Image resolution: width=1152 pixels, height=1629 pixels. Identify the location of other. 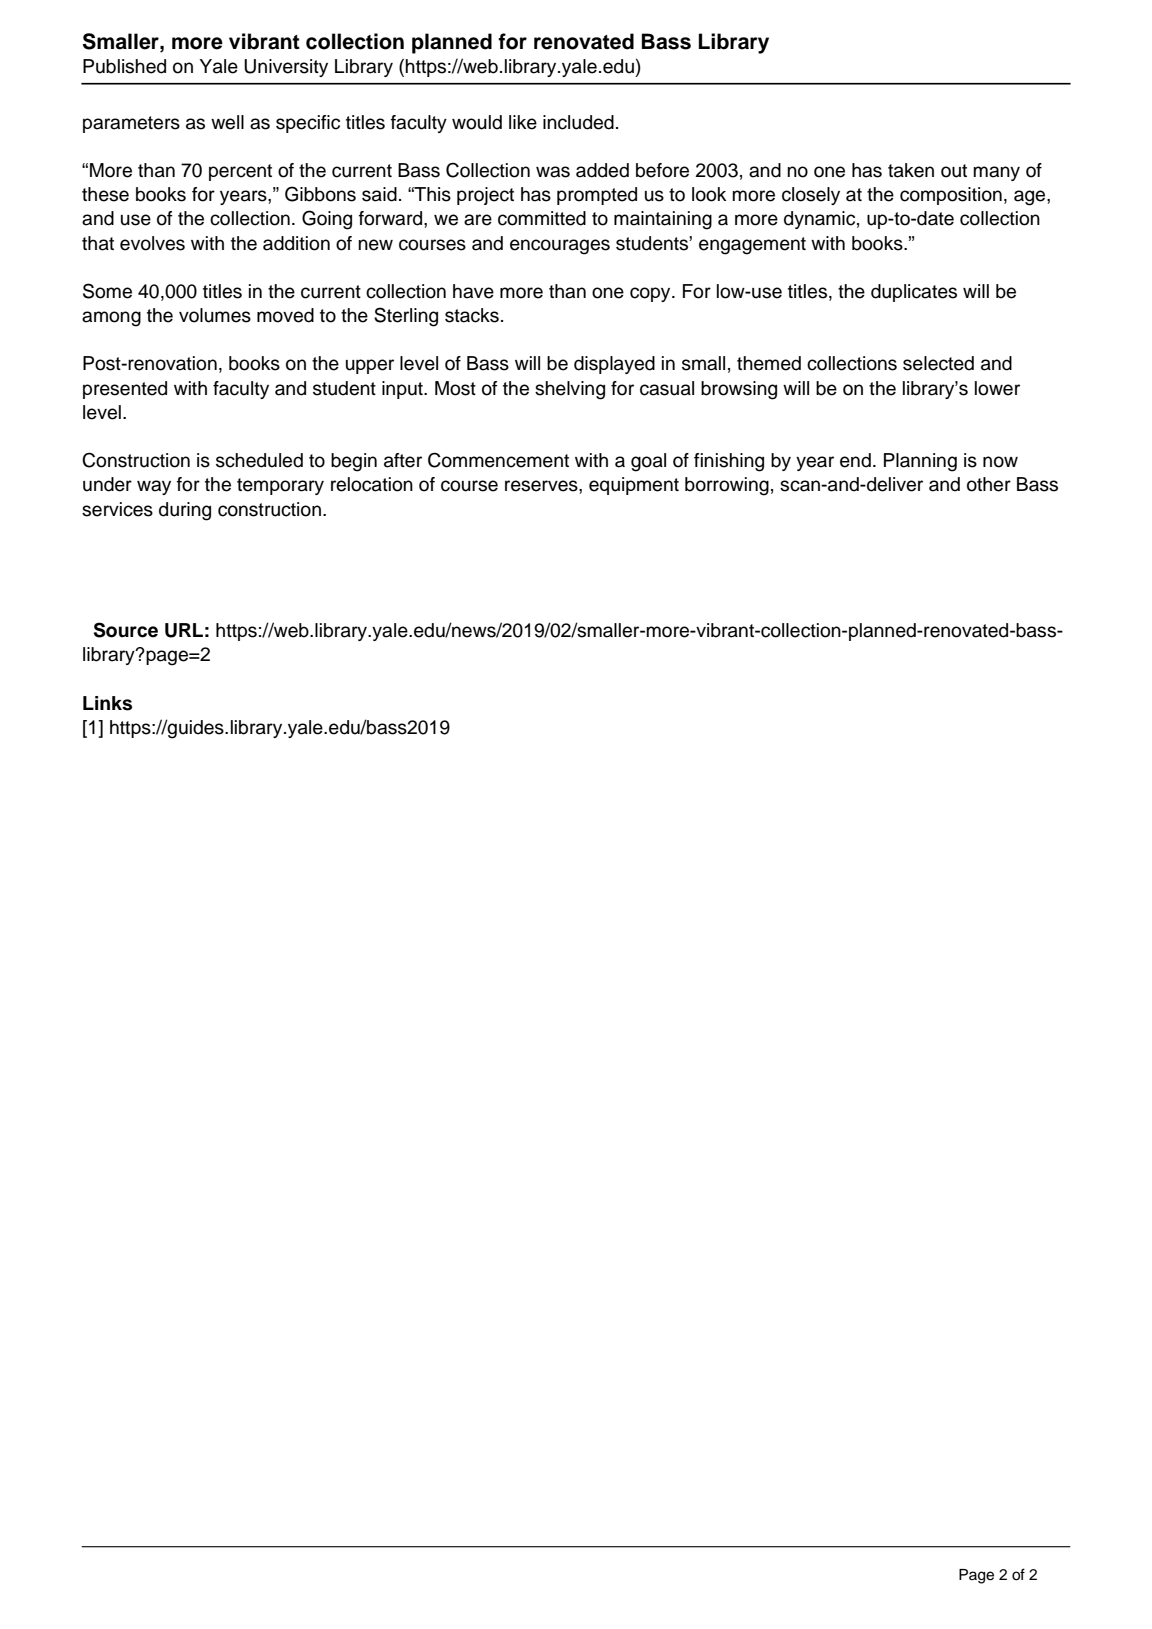
(989, 484).
